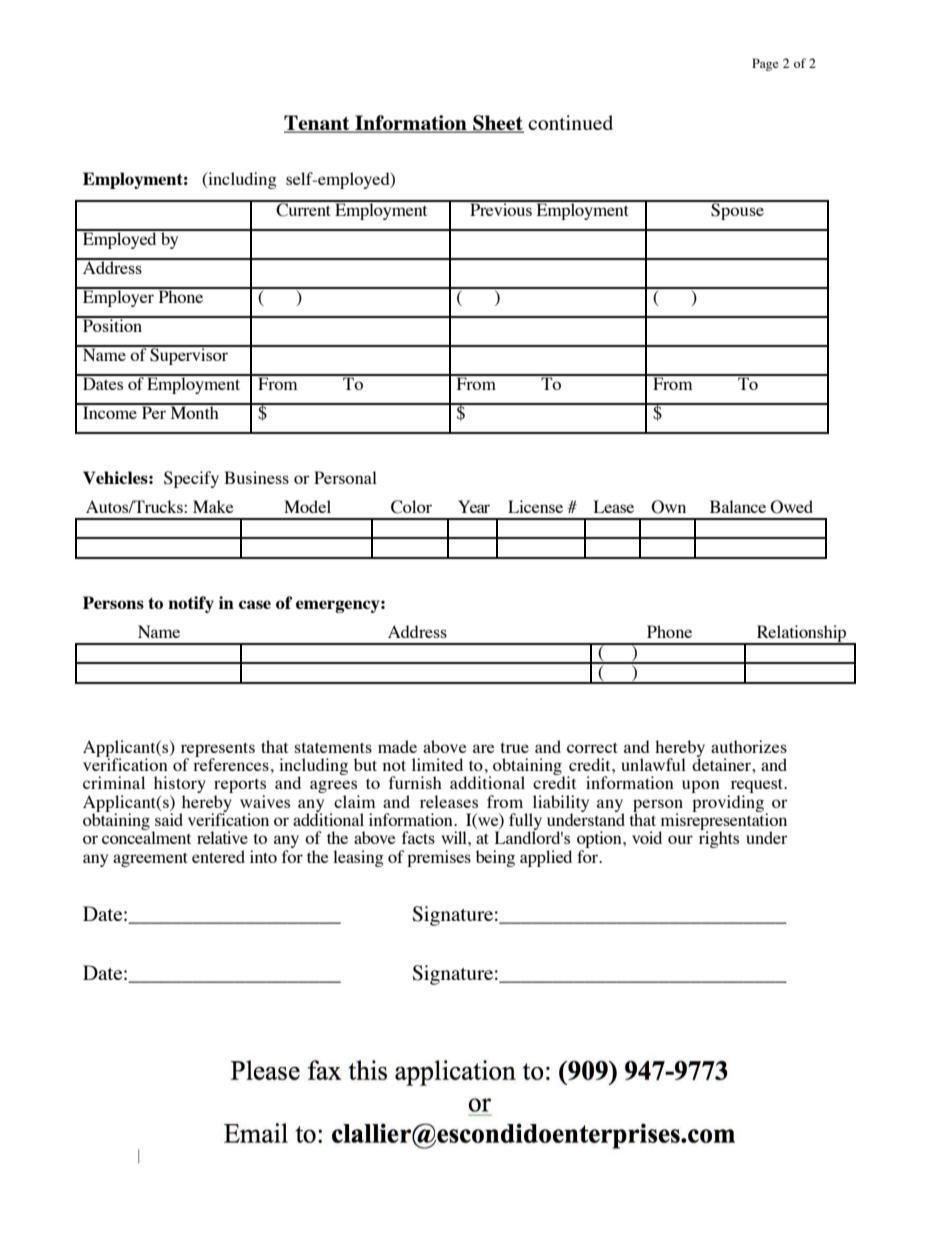 This screenshot has width=952, height=1233. Describe the element at coordinates (304, 209) in the screenshot. I see `Current` at that location.
